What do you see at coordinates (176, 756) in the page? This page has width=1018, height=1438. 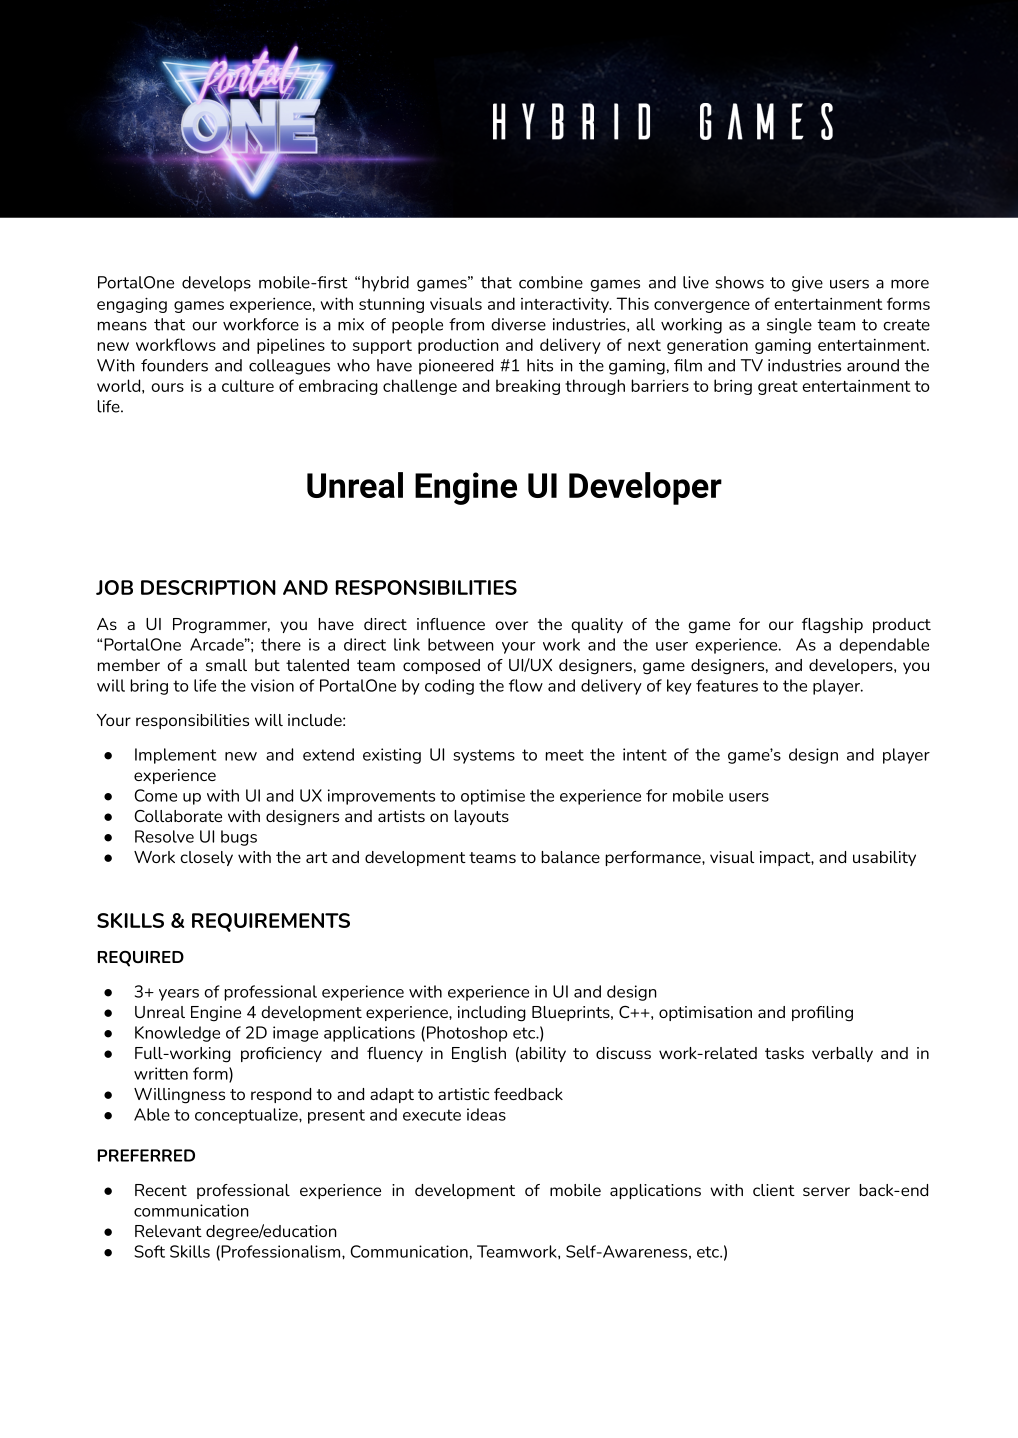 I see `Implement` at bounding box center [176, 756].
